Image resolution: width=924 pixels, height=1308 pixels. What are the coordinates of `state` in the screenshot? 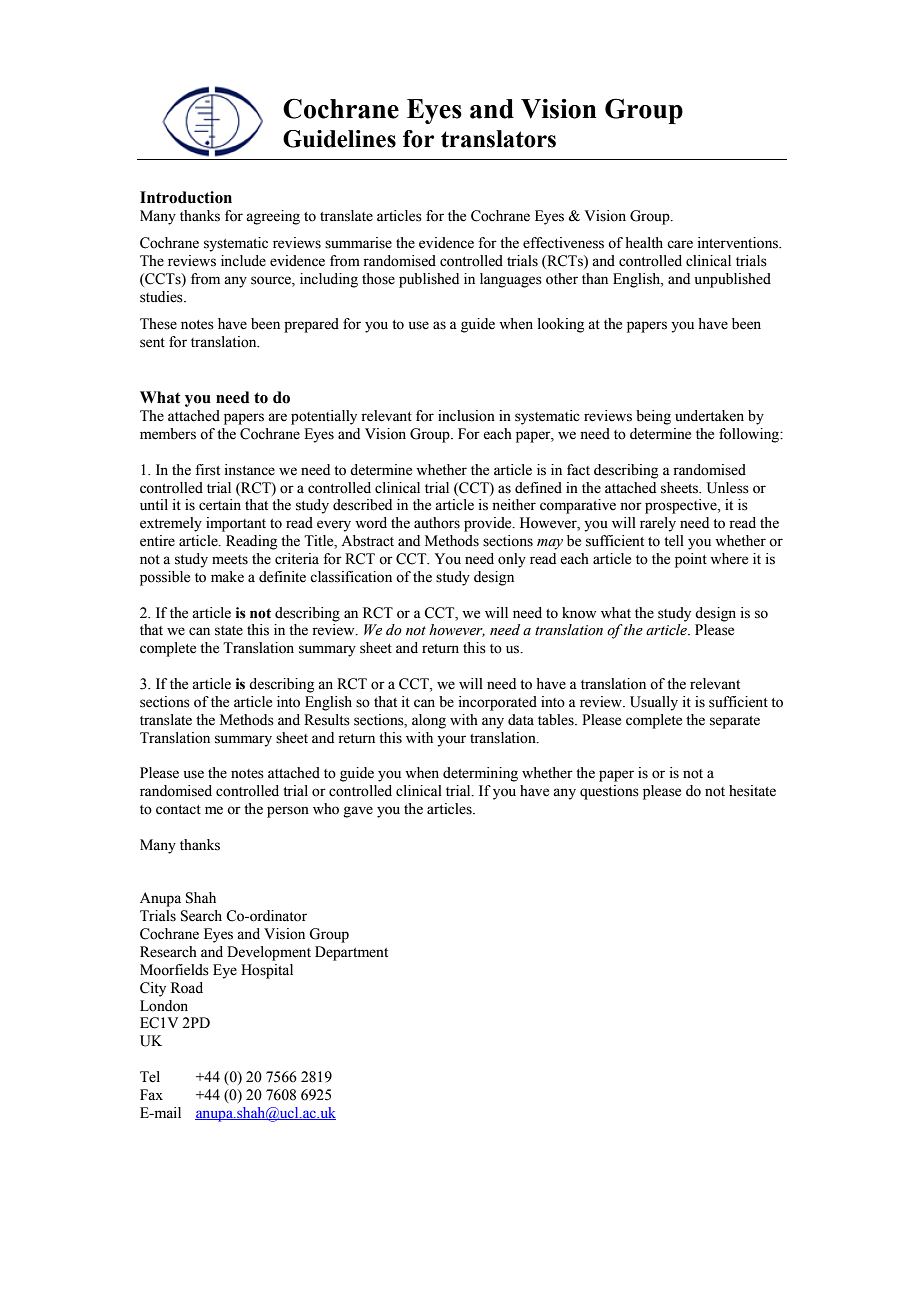 It's located at (229, 631).
